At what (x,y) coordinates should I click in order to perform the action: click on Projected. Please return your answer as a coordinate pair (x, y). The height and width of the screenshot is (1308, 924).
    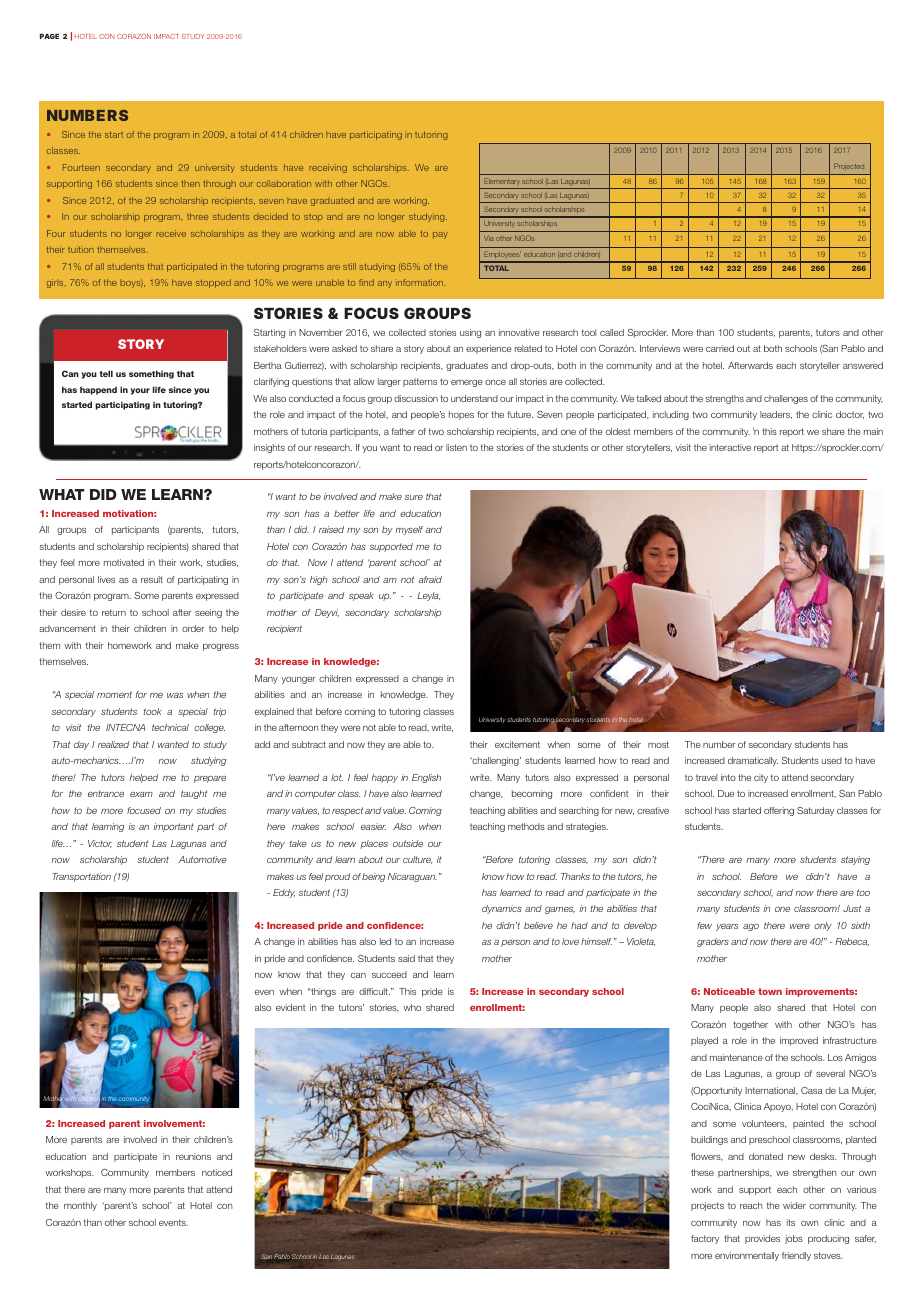
    Looking at the image, I should click on (849, 166).
